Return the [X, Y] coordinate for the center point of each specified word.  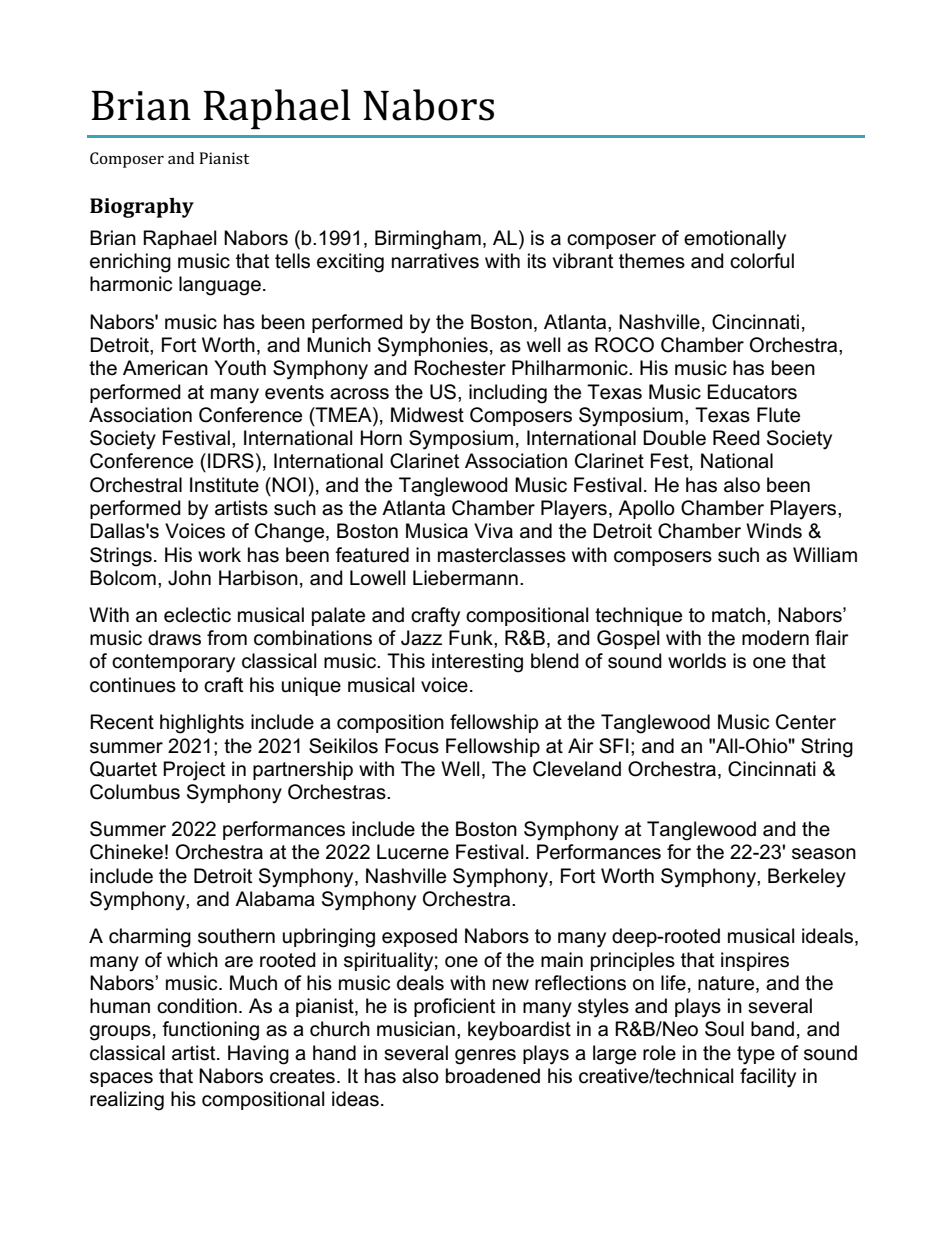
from [227, 638]
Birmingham [428, 240]
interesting [477, 663]
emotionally [735, 240]
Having [258, 1055]
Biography [142, 208]
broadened [493, 1076]
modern [775, 638]
